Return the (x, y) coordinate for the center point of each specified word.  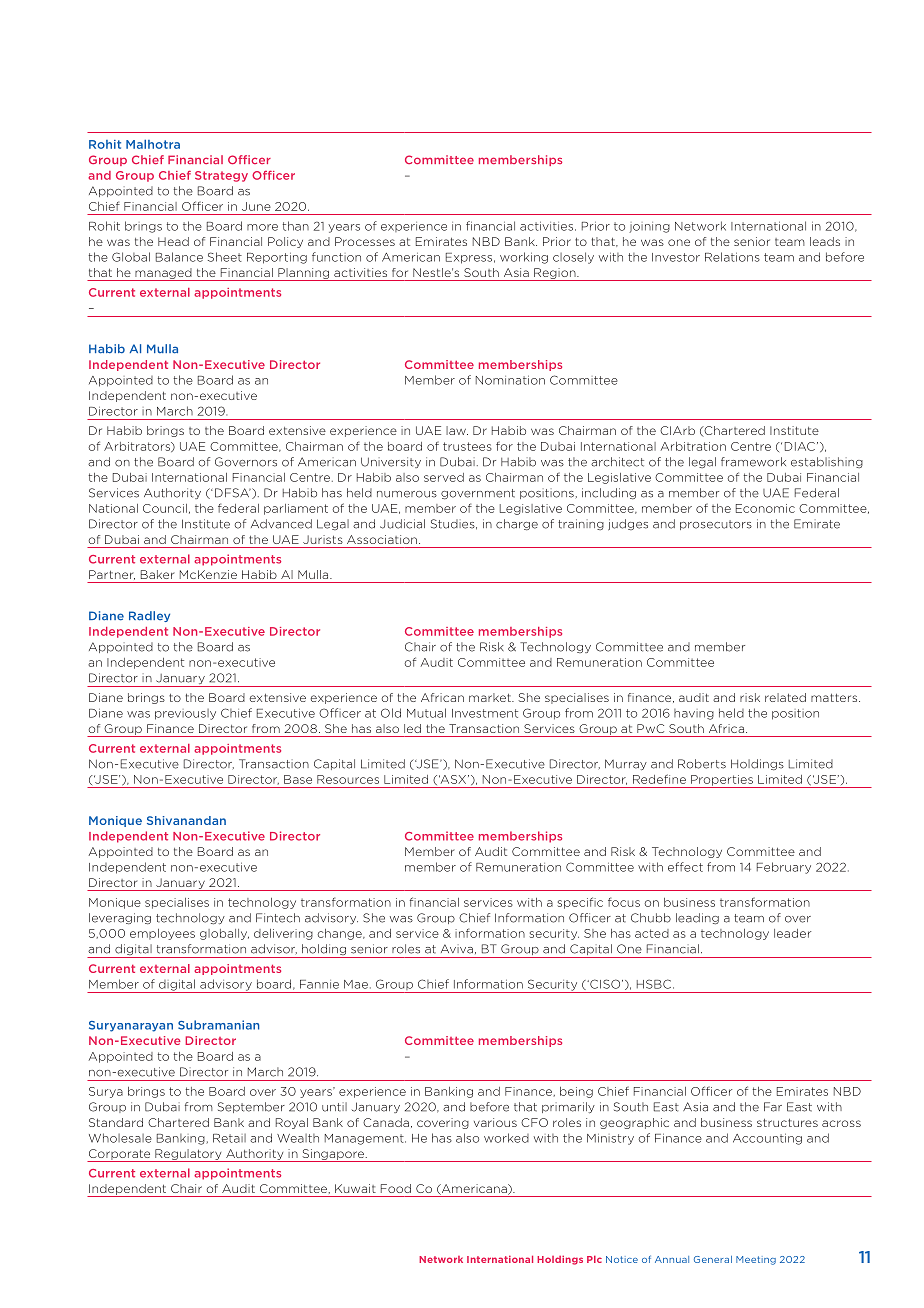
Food (396, 1188)
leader (792, 933)
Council (165, 508)
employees (162, 934)
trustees (467, 446)
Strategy (221, 176)
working (524, 258)
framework (753, 462)
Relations (732, 257)
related (785, 697)
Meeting (756, 1260)
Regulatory (188, 1155)
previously (185, 714)
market (491, 697)
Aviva (457, 949)
